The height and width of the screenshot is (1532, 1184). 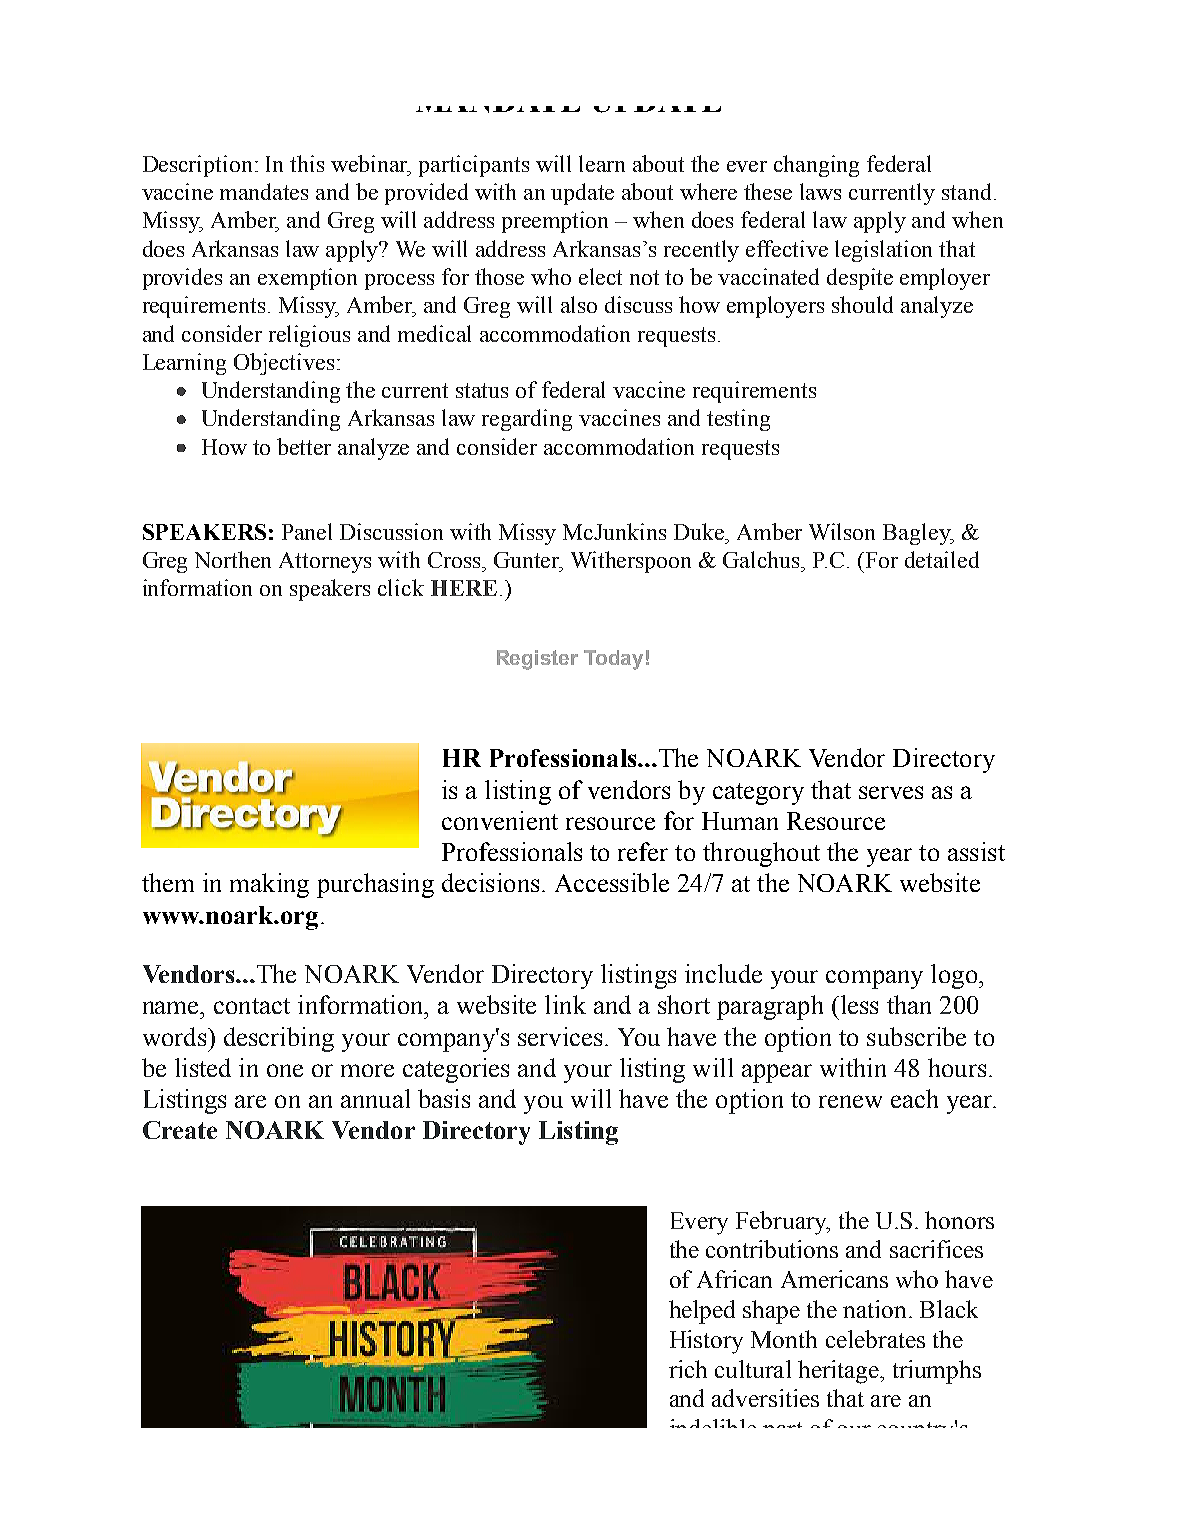 What do you see at coordinates (269, 885) in the screenshot?
I see `making` at bounding box center [269, 885].
